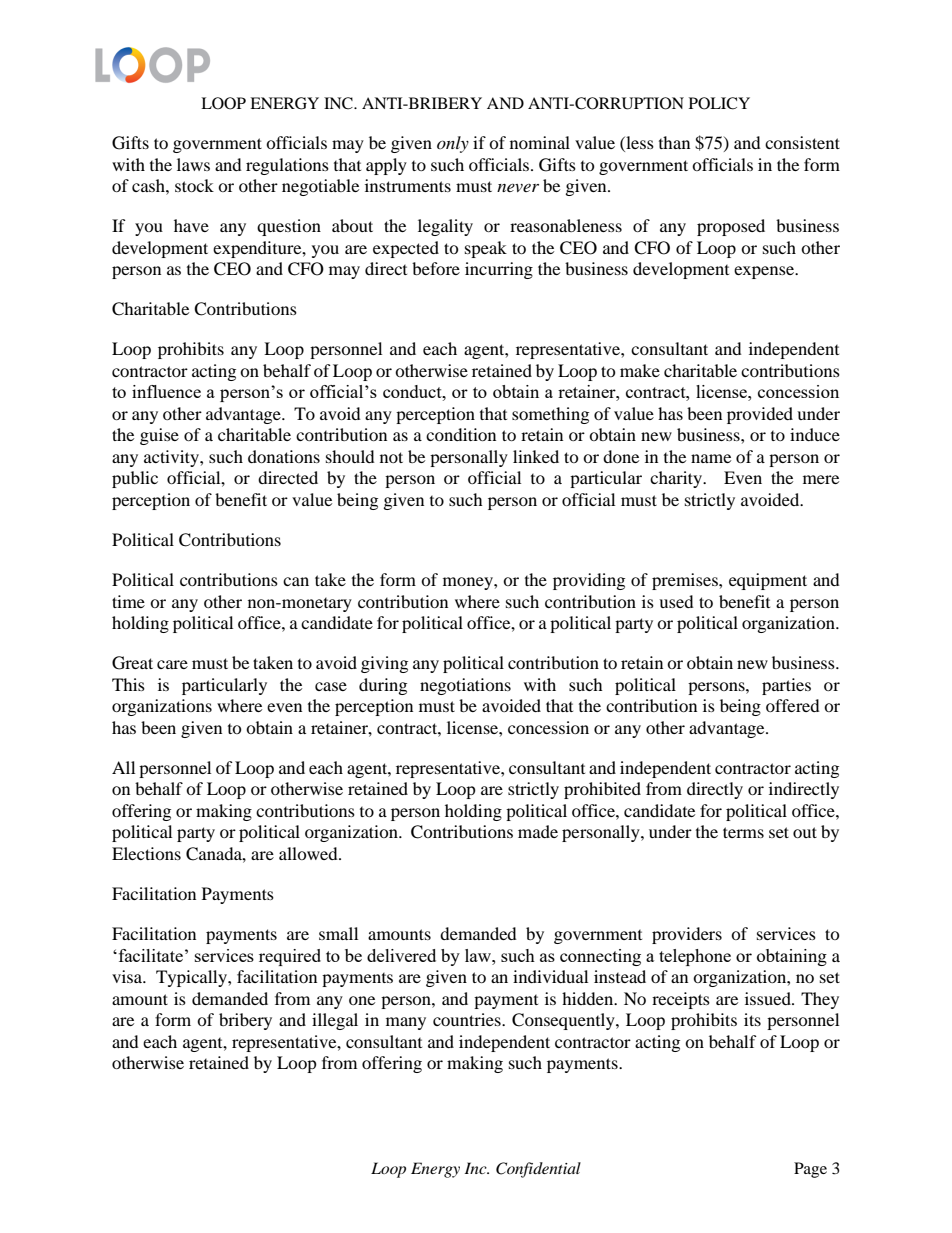 The width and height of the image is (952, 1233). Describe the element at coordinates (193, 164) in the image. I see `laws` at that location.
